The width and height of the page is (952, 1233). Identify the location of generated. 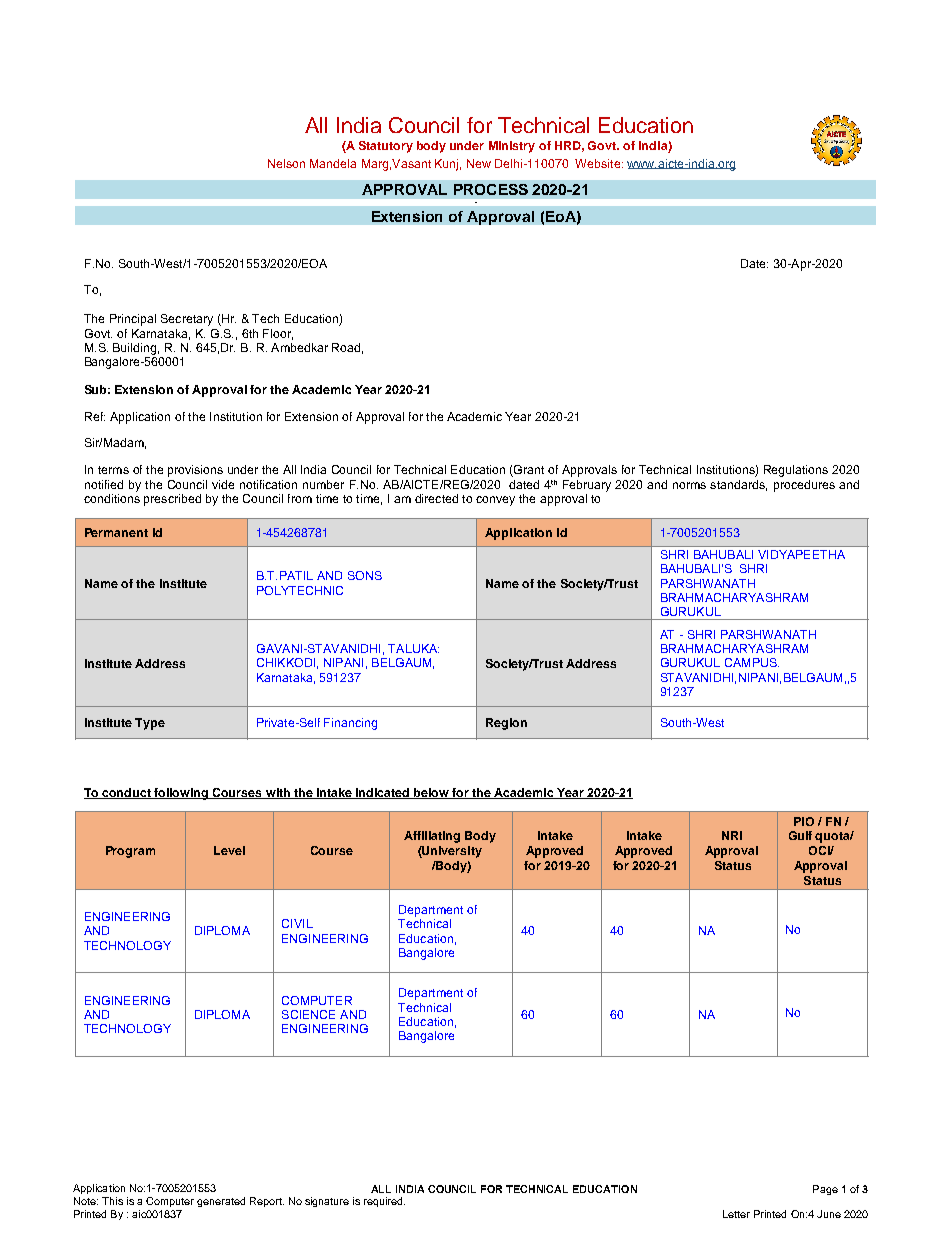
(221, 1202).
